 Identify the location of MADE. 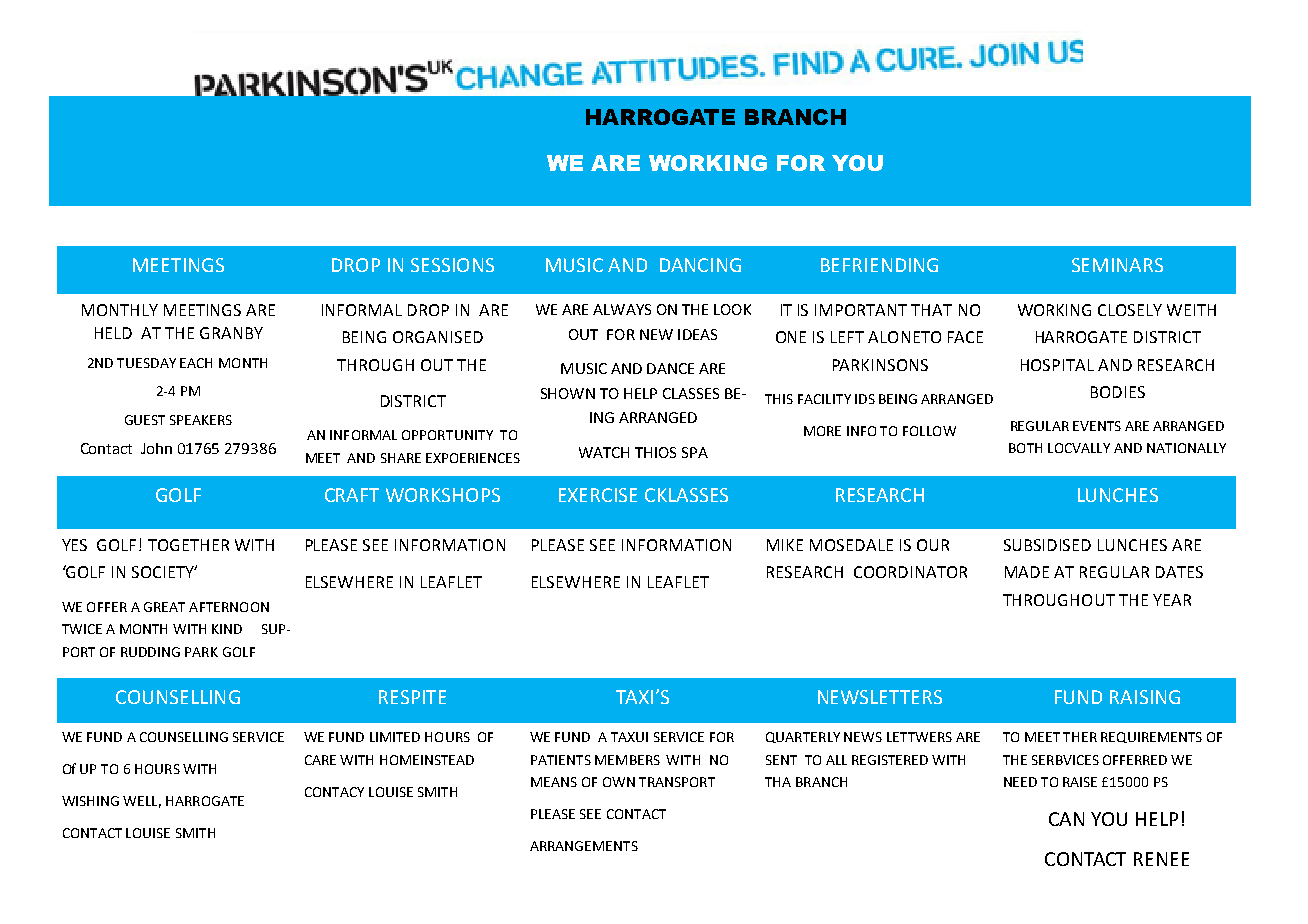
(1027, 572).
